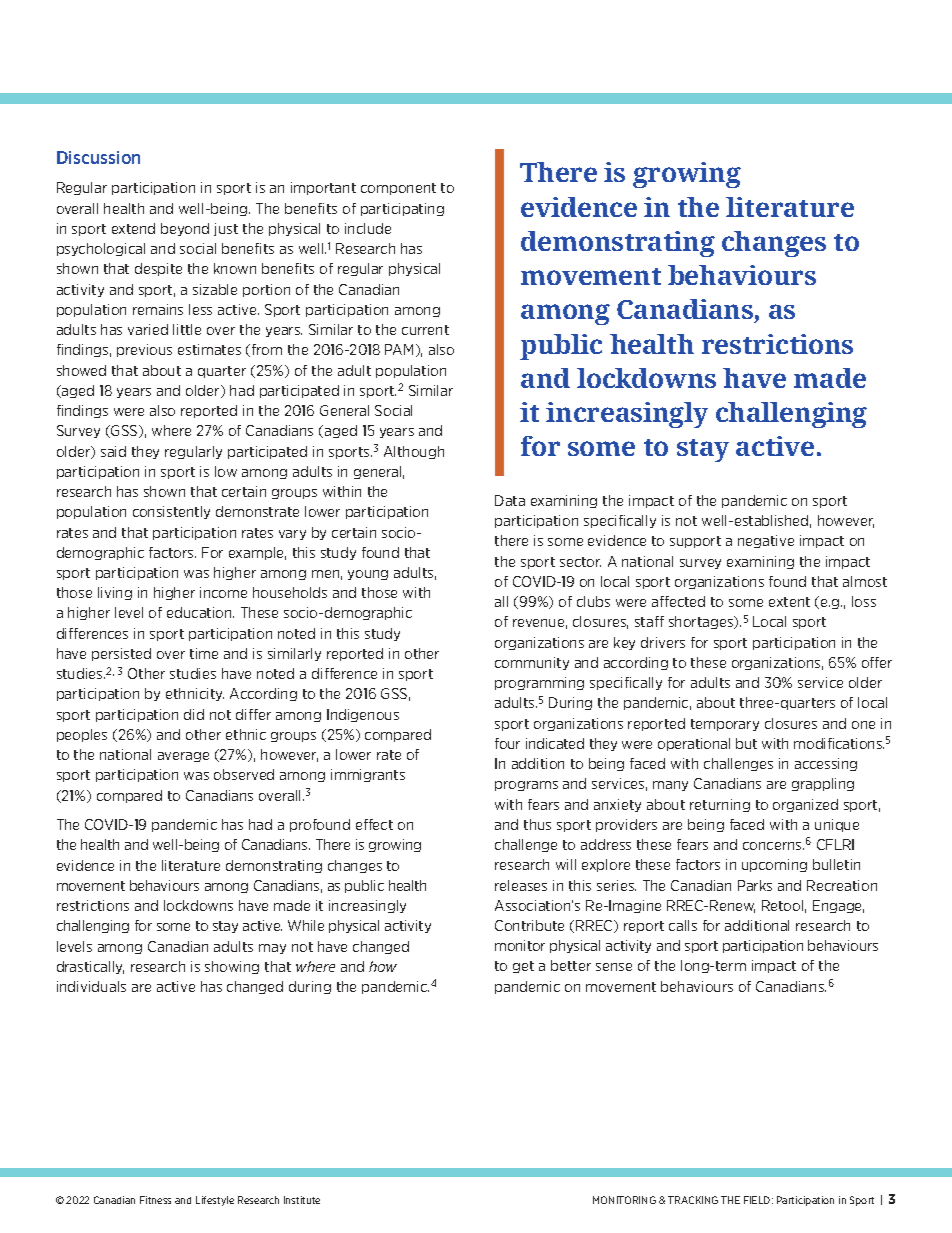  What do you see at coordinates (185, 229) in the screenshot?
I see `beyond` at bounding box center [185, 229].
